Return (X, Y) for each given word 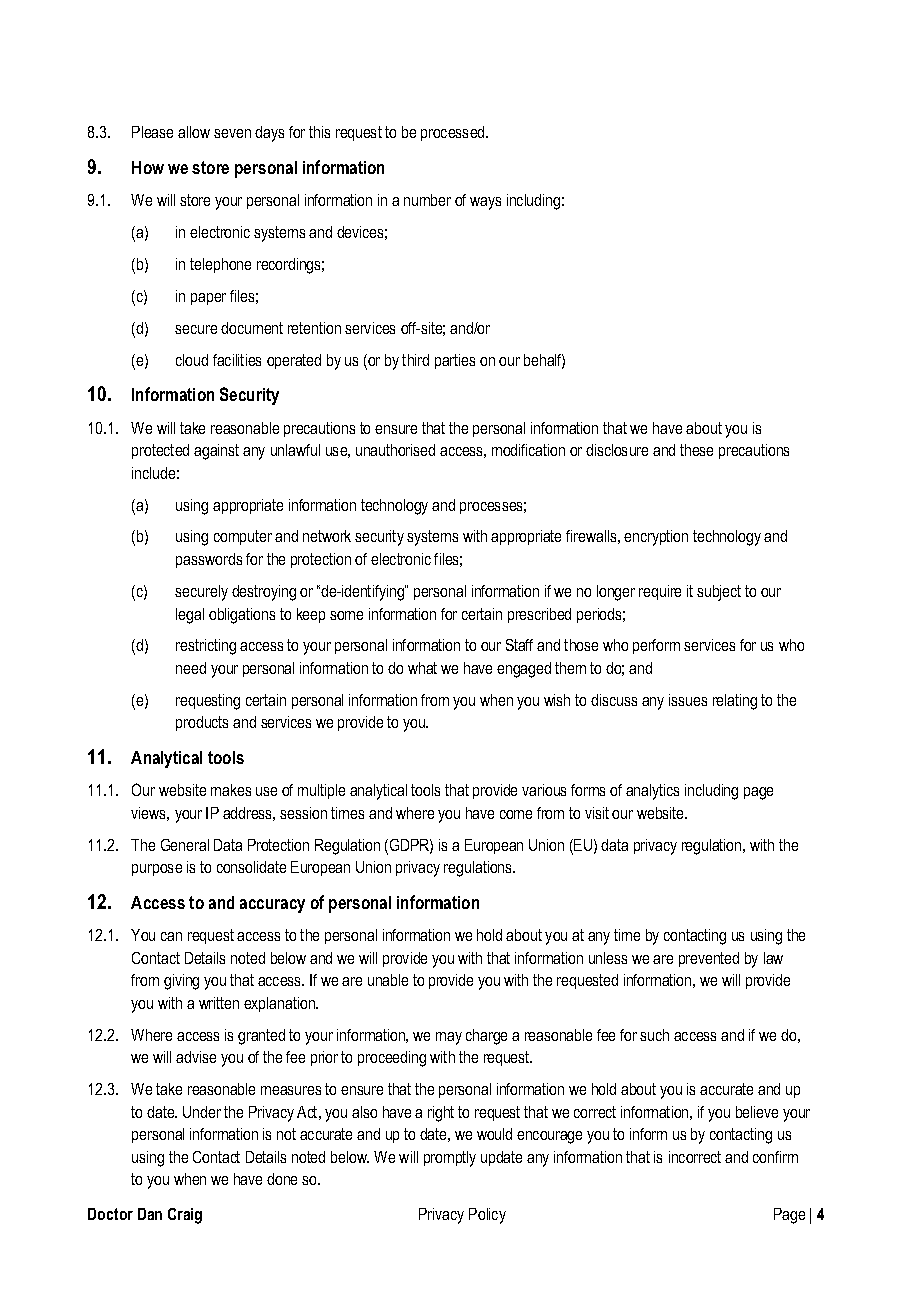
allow (194, 132)
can (171, 936)
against (216, 452)
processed (454, 133)
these (696, 450)
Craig (185, 1216)
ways (485, 203)
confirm (775, 1157)
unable (388, 980)
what (422, 668)
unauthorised (395, 450)
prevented (709, 959)
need (191, 668)
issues (688, 700)
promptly (450, 1159)
